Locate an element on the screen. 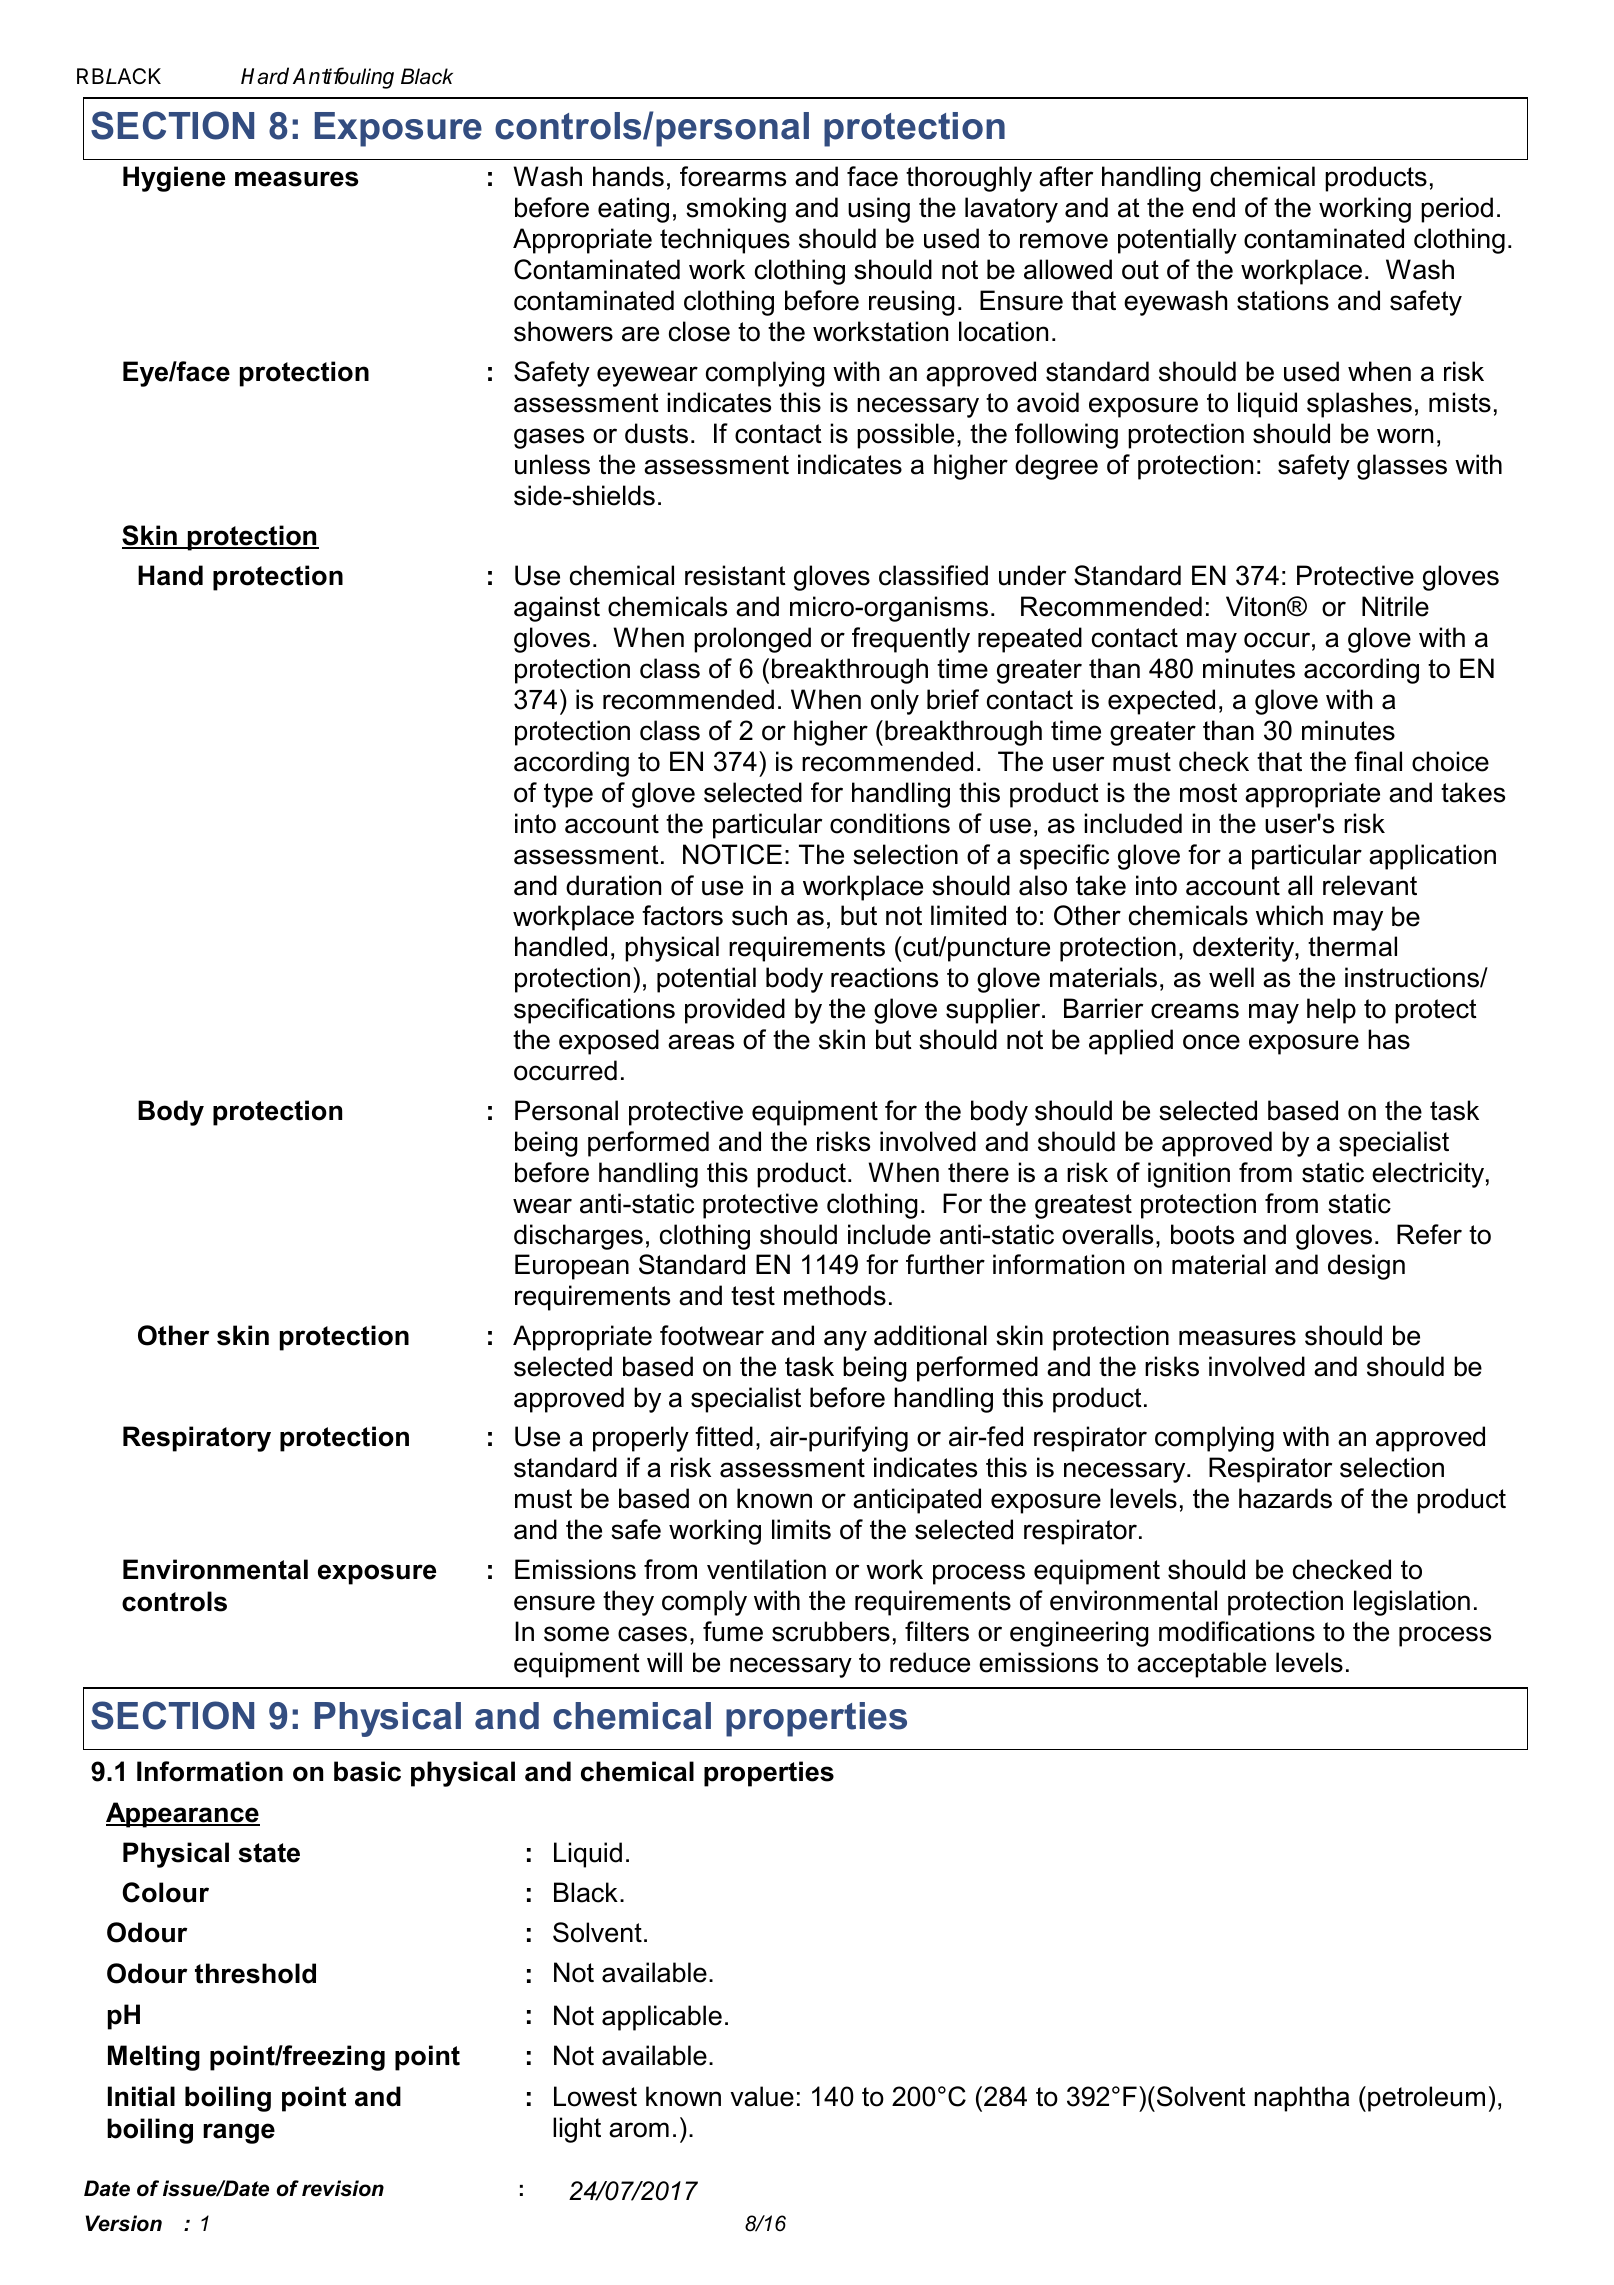 This screenshot has height=2285, width=1614. ignition is located at coordinates (1189, 1175).
